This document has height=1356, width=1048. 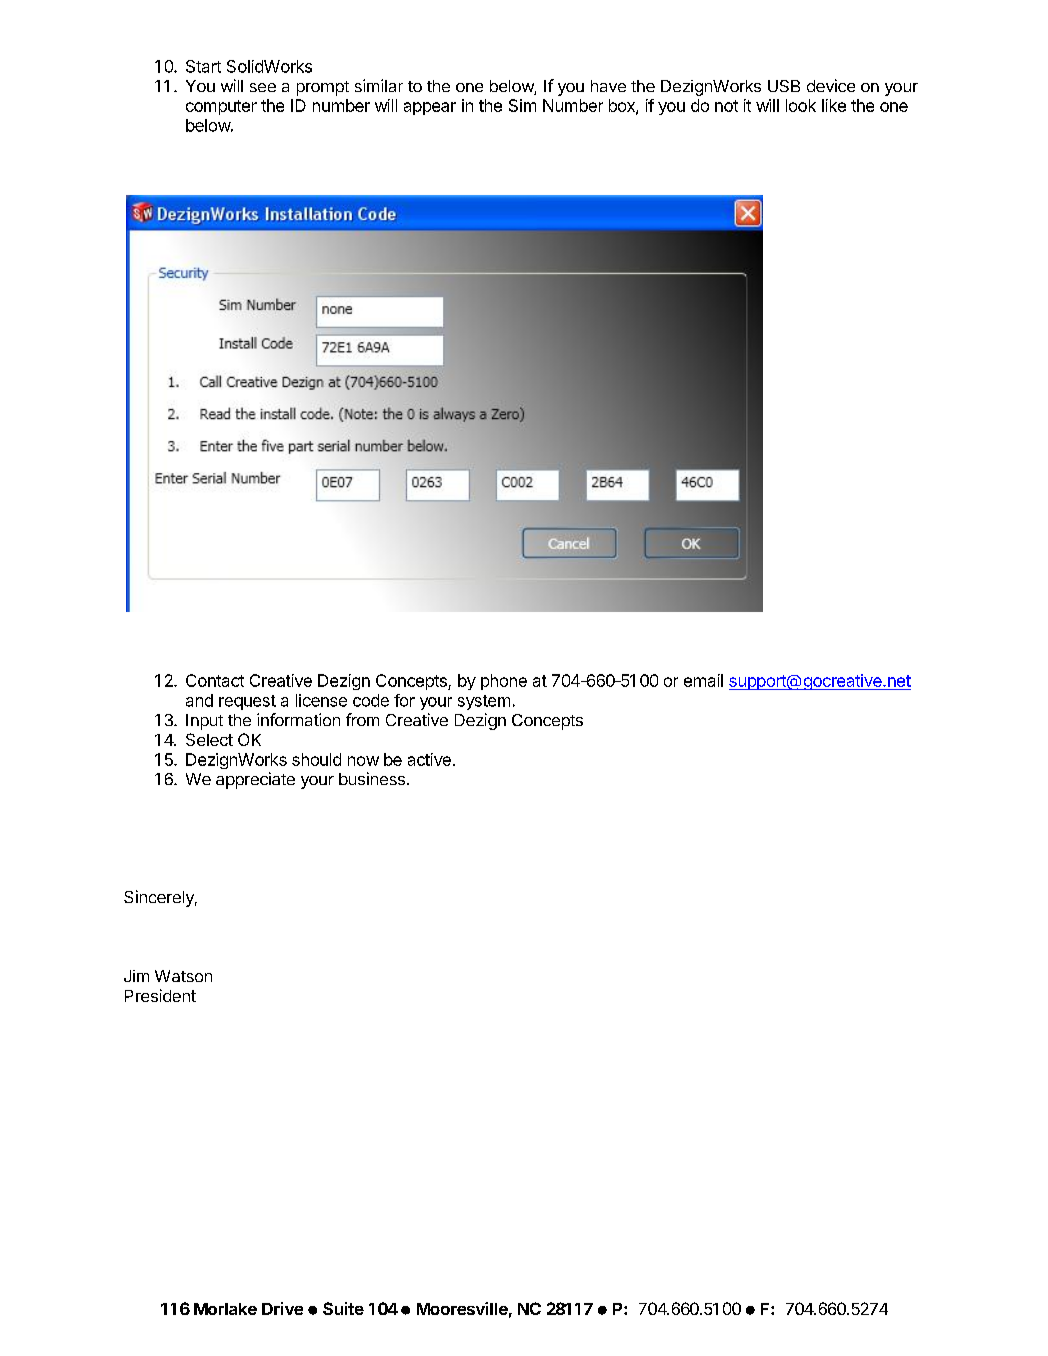 What do you see at coordinates (726, 106) in the document?
I see `not` at bounding box center [726, 106].
